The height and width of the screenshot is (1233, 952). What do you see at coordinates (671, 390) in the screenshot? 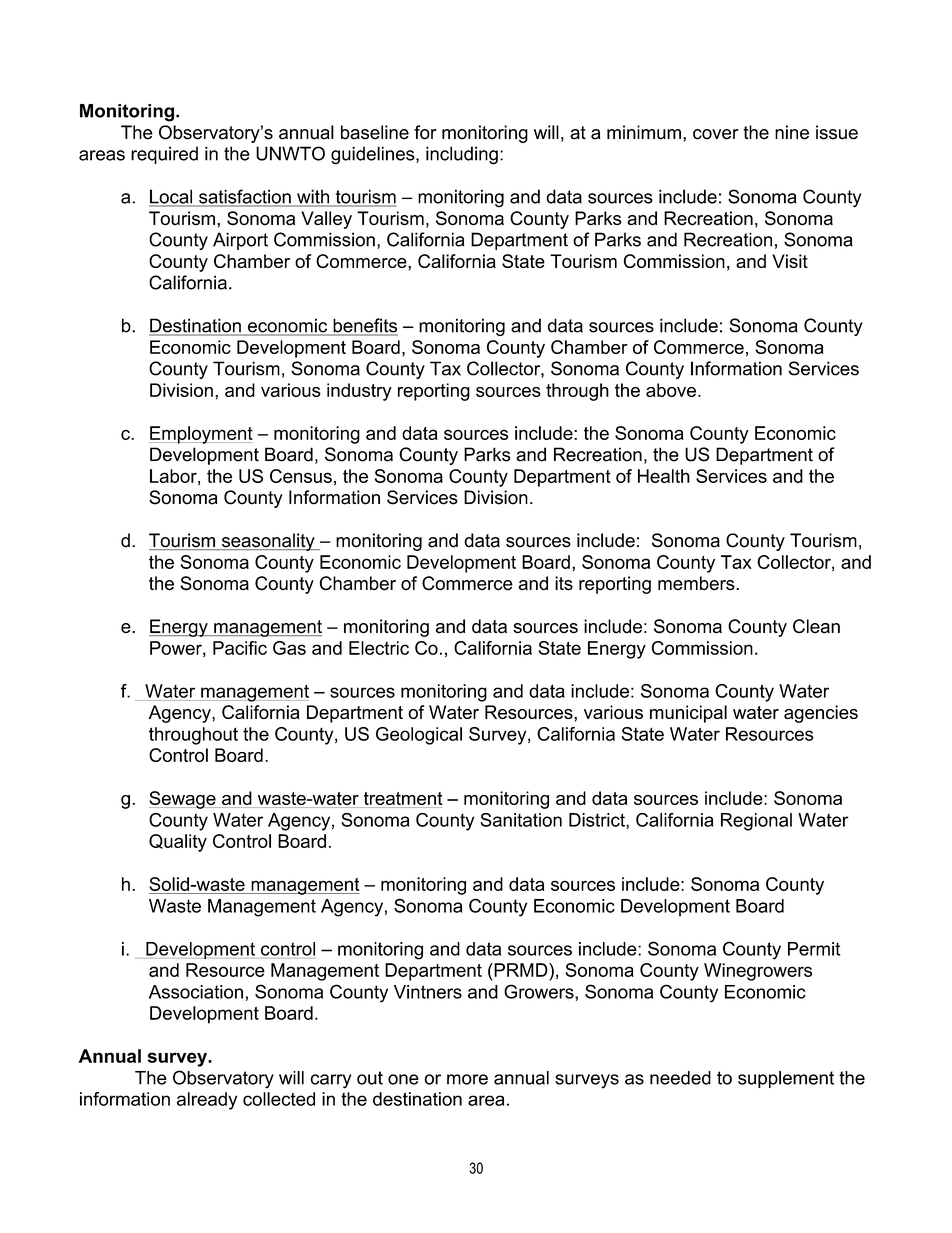
I see `above` at bounding box center [671, 390].
